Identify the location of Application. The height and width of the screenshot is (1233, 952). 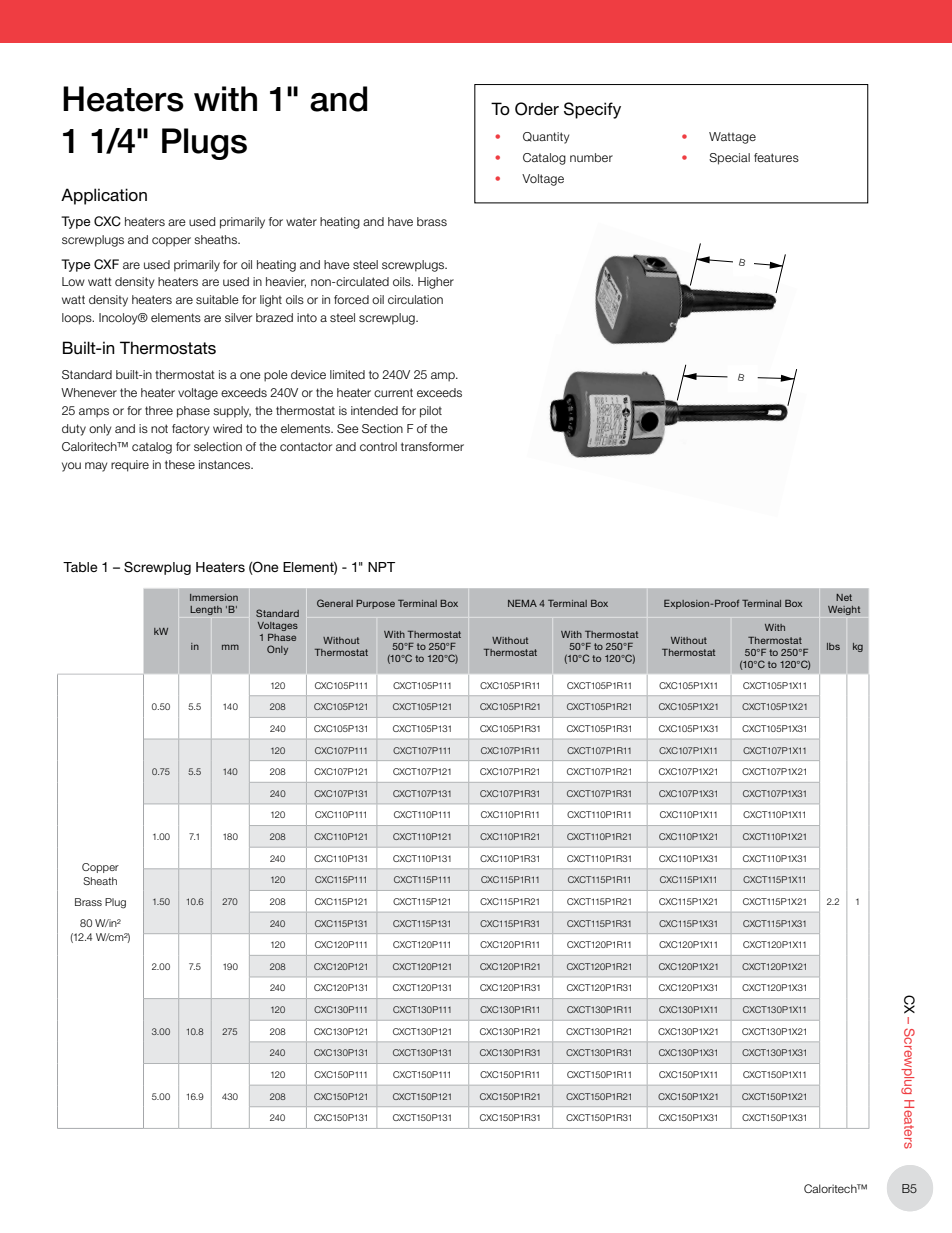
(104, 196).
